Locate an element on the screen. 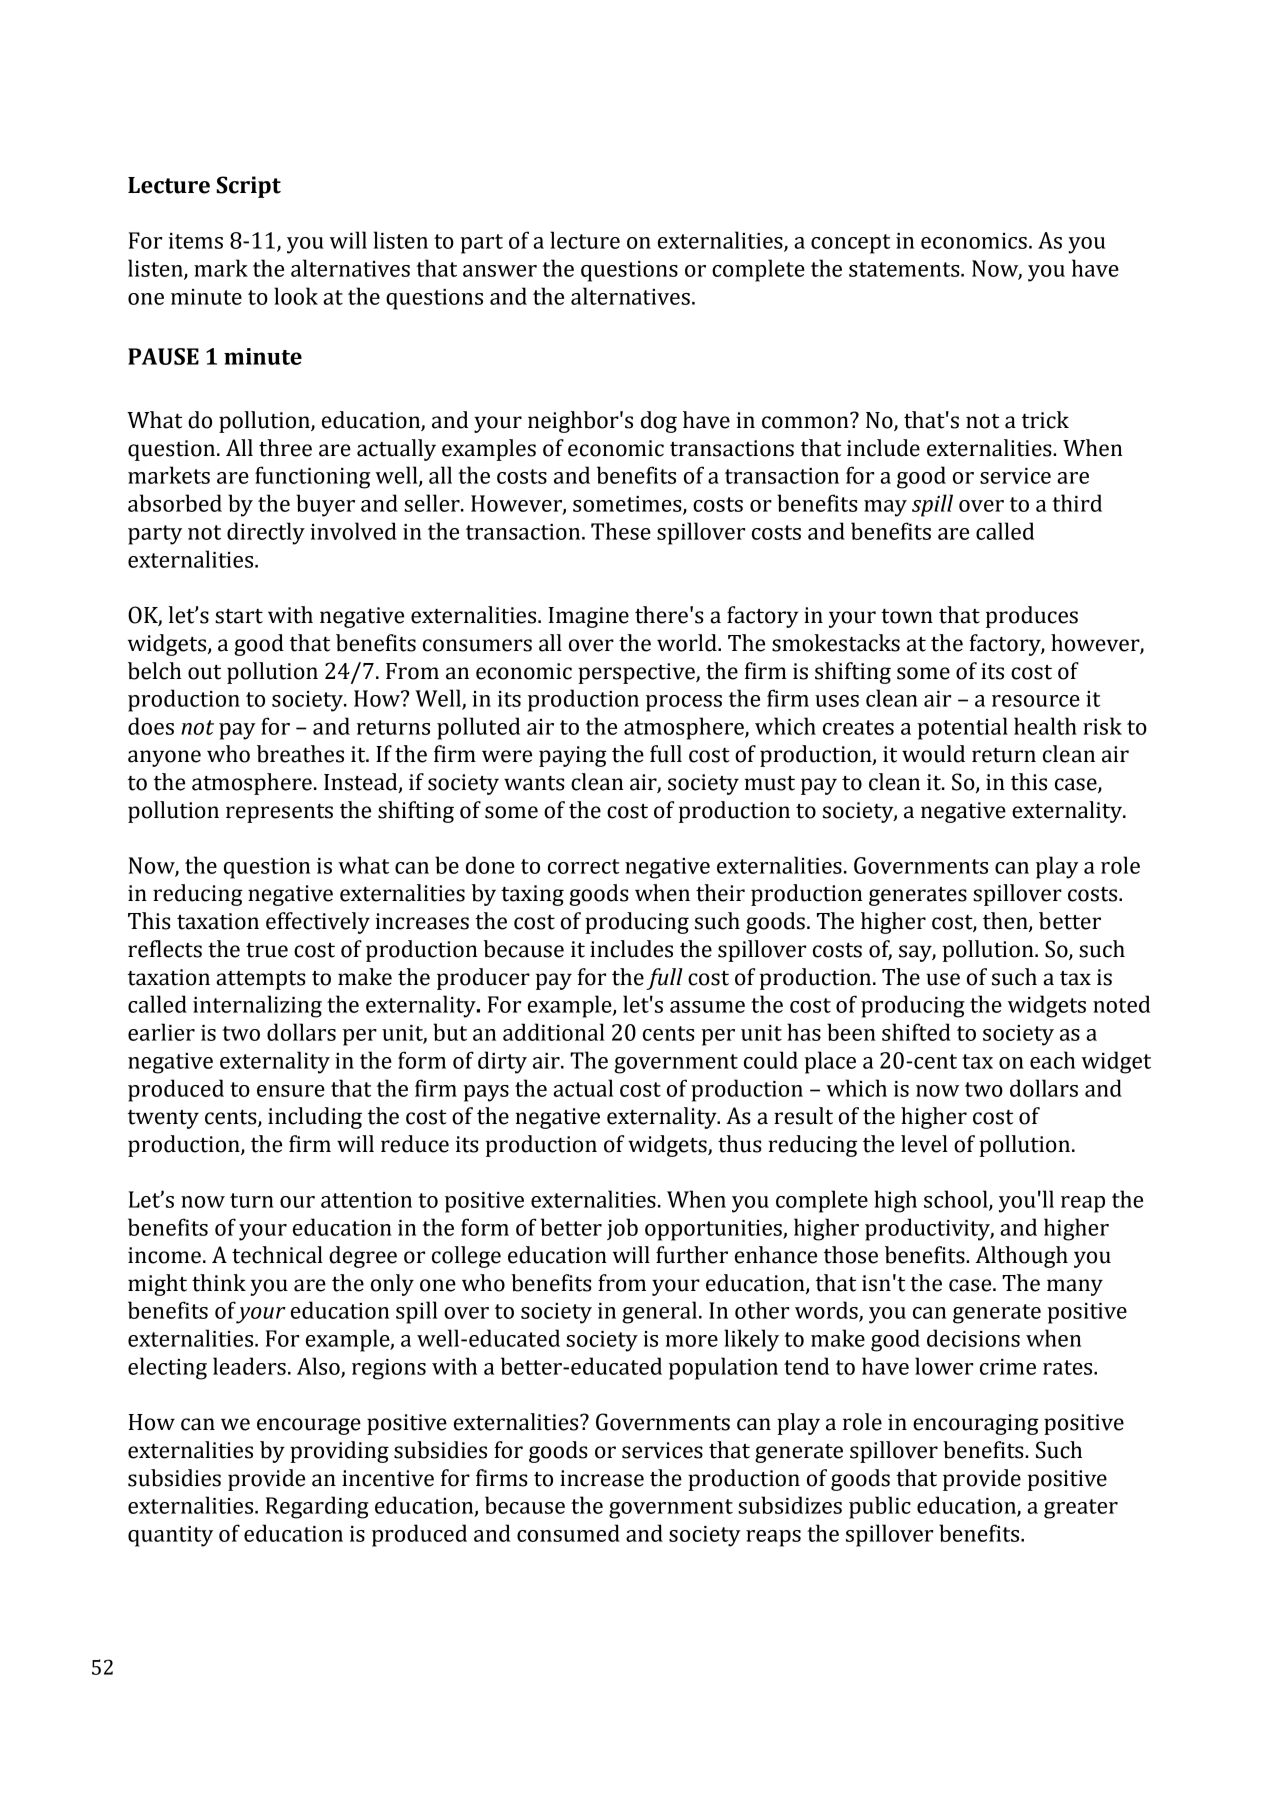 This screenshot has width=1285, height=1817. functioning is located at coordinates (312, 477).
